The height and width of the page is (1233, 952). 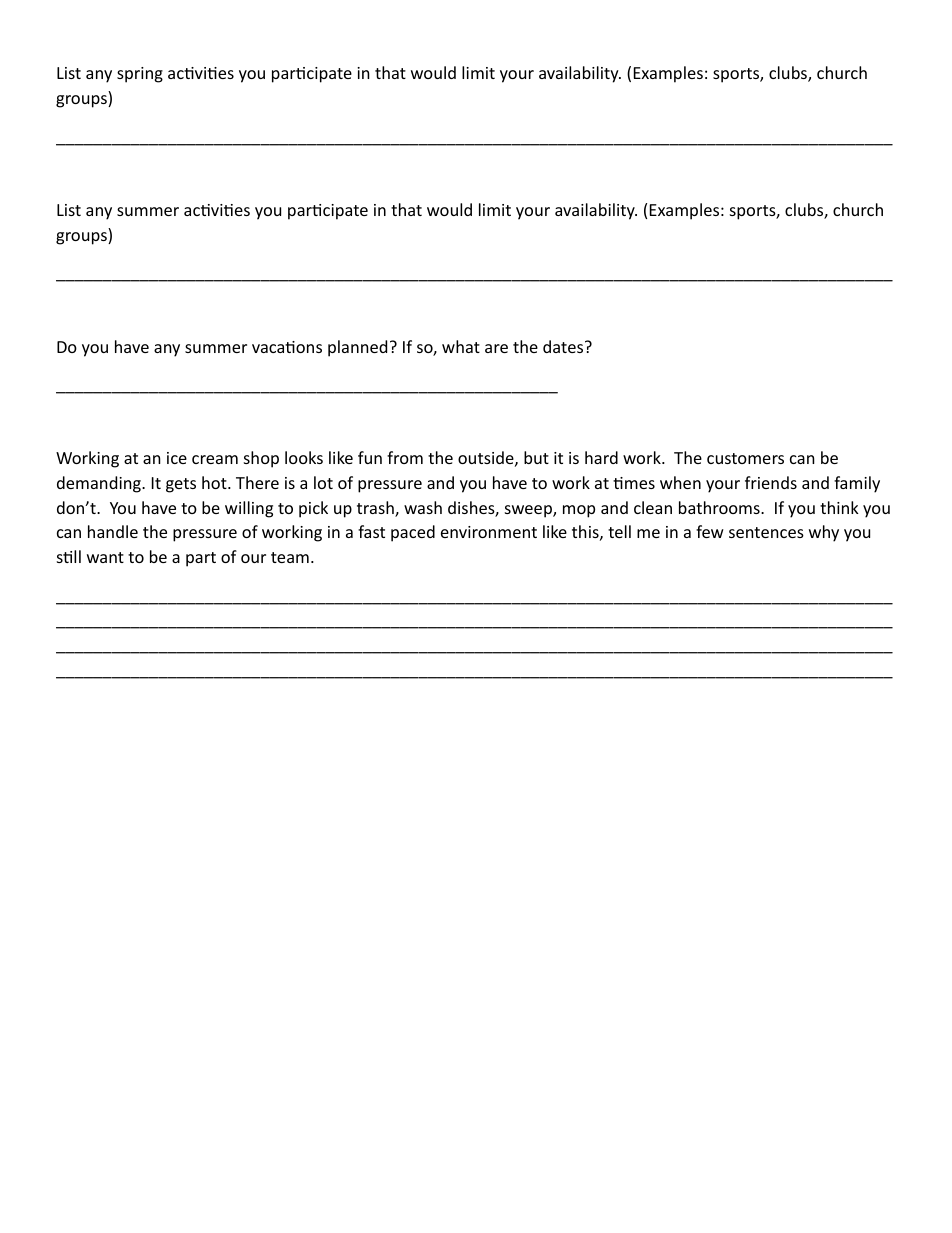 What do you see at coordinates (489, 532) in the page?
I see `environment` at bounding box center [489, 532].
